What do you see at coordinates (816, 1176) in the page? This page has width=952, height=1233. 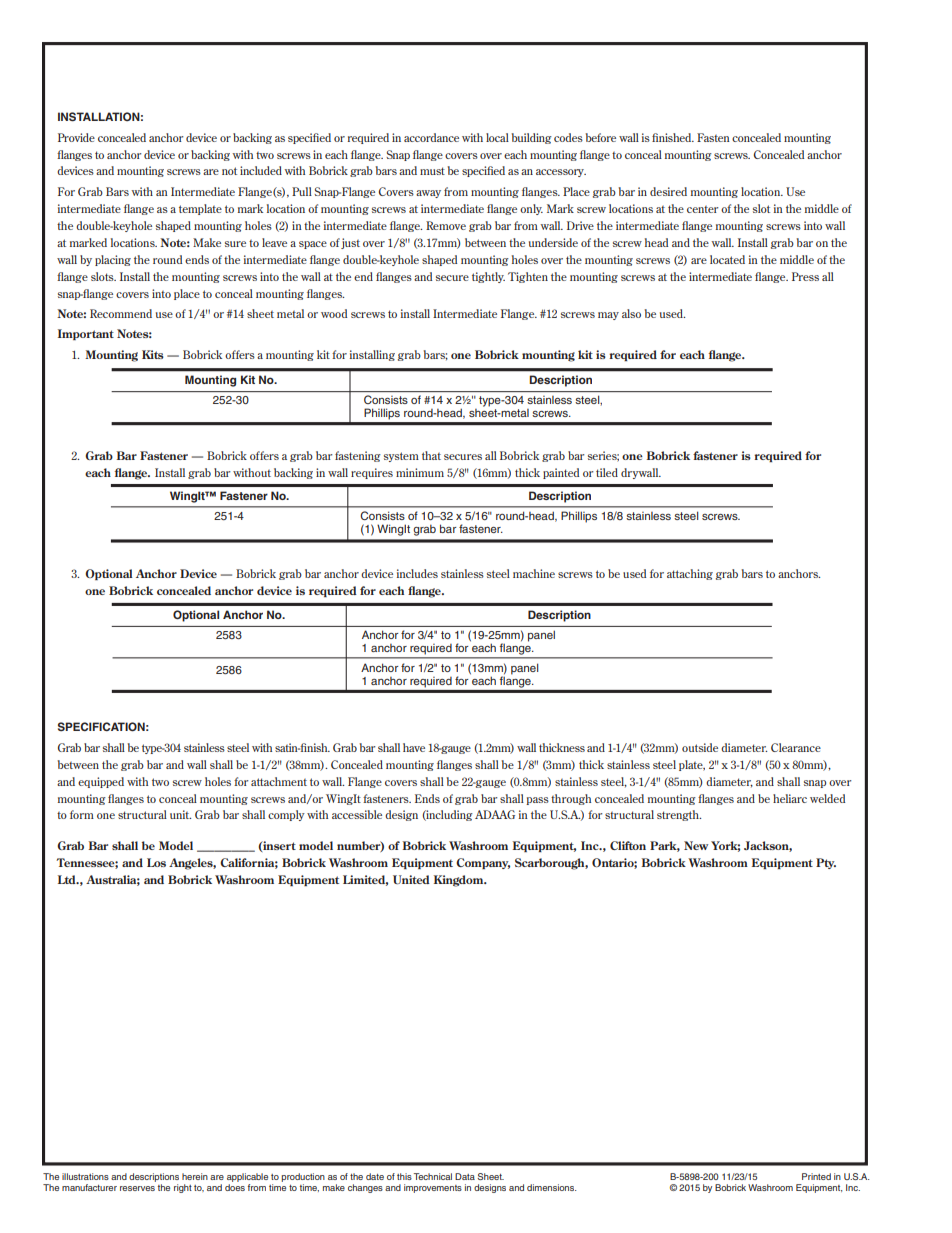 I see `Printed` at bounding box center [816, 1176].
